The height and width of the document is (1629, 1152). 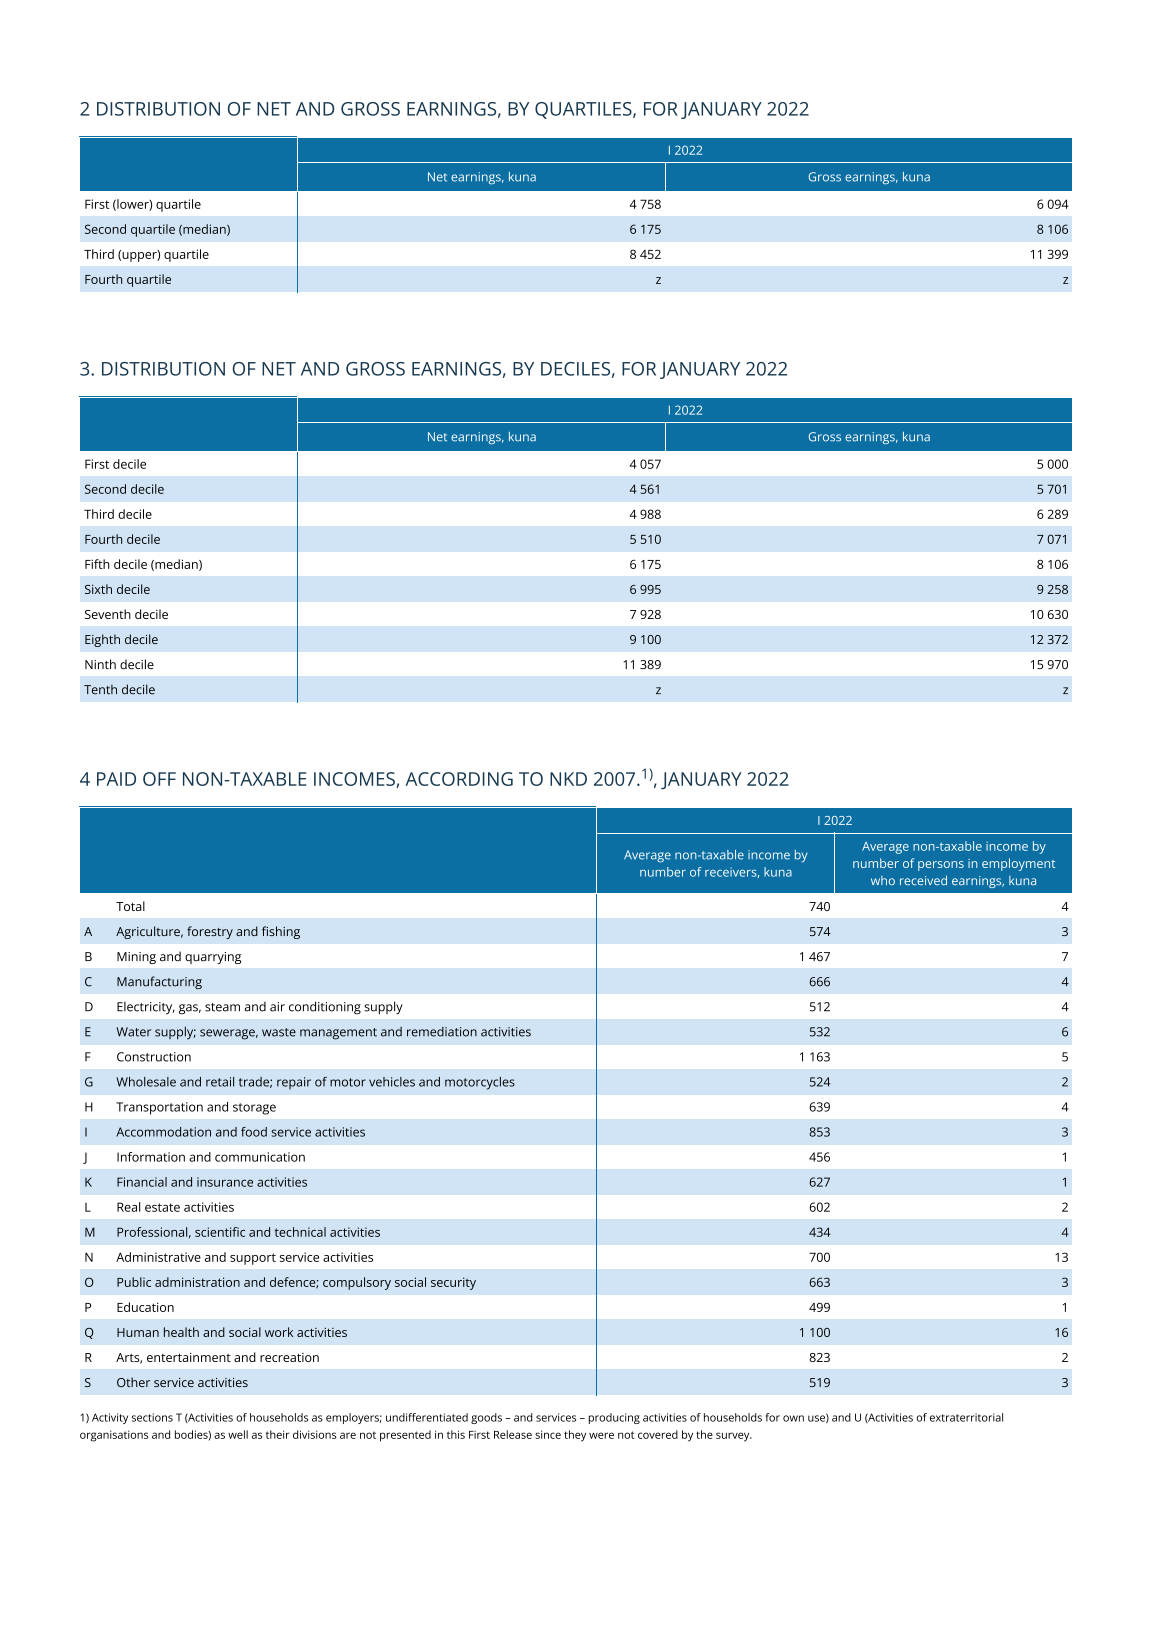 I want to click on Sixth, so click(x=98, y=589).
